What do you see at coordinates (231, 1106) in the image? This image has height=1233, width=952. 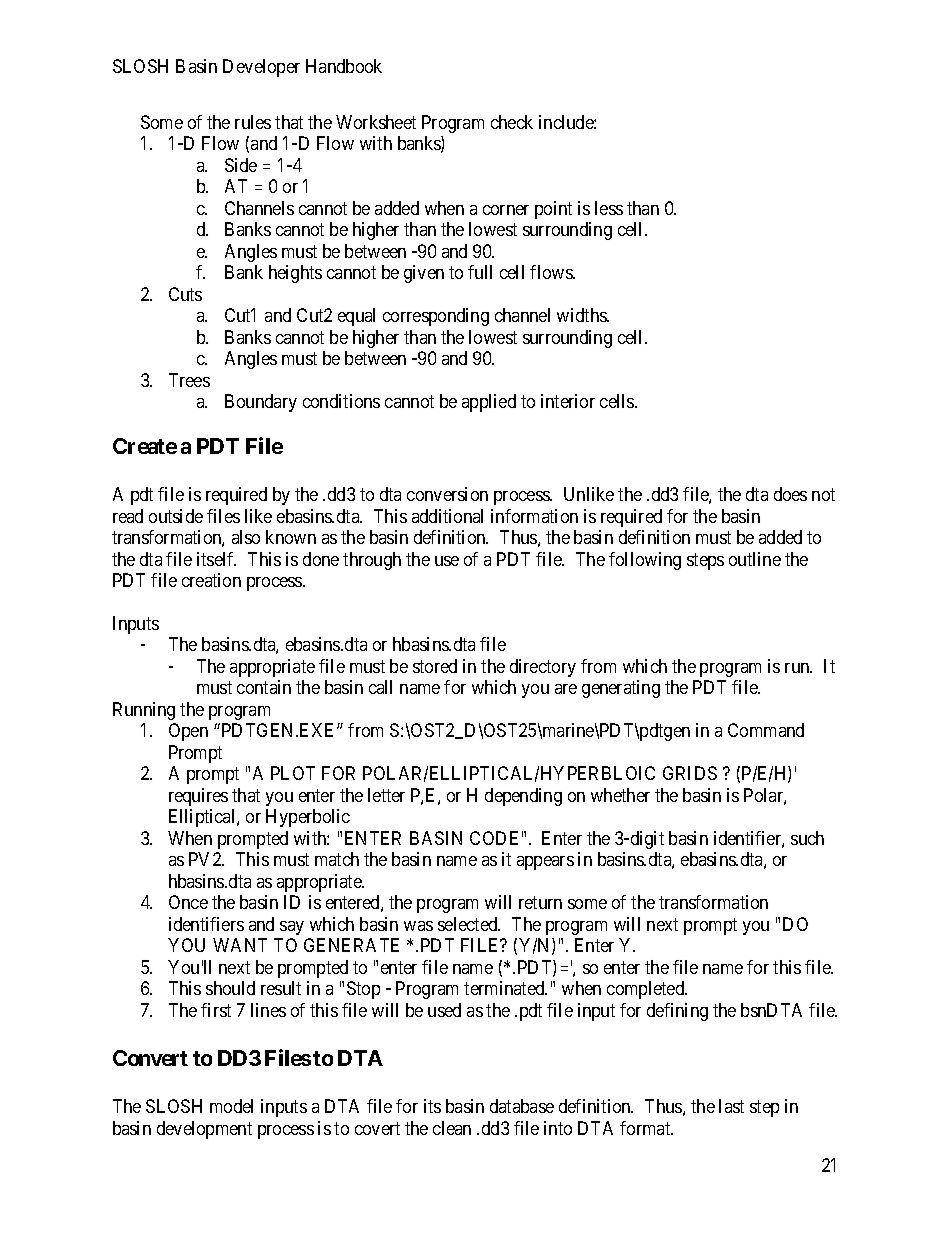 I see `model` at bounding box center [231, 1106].
